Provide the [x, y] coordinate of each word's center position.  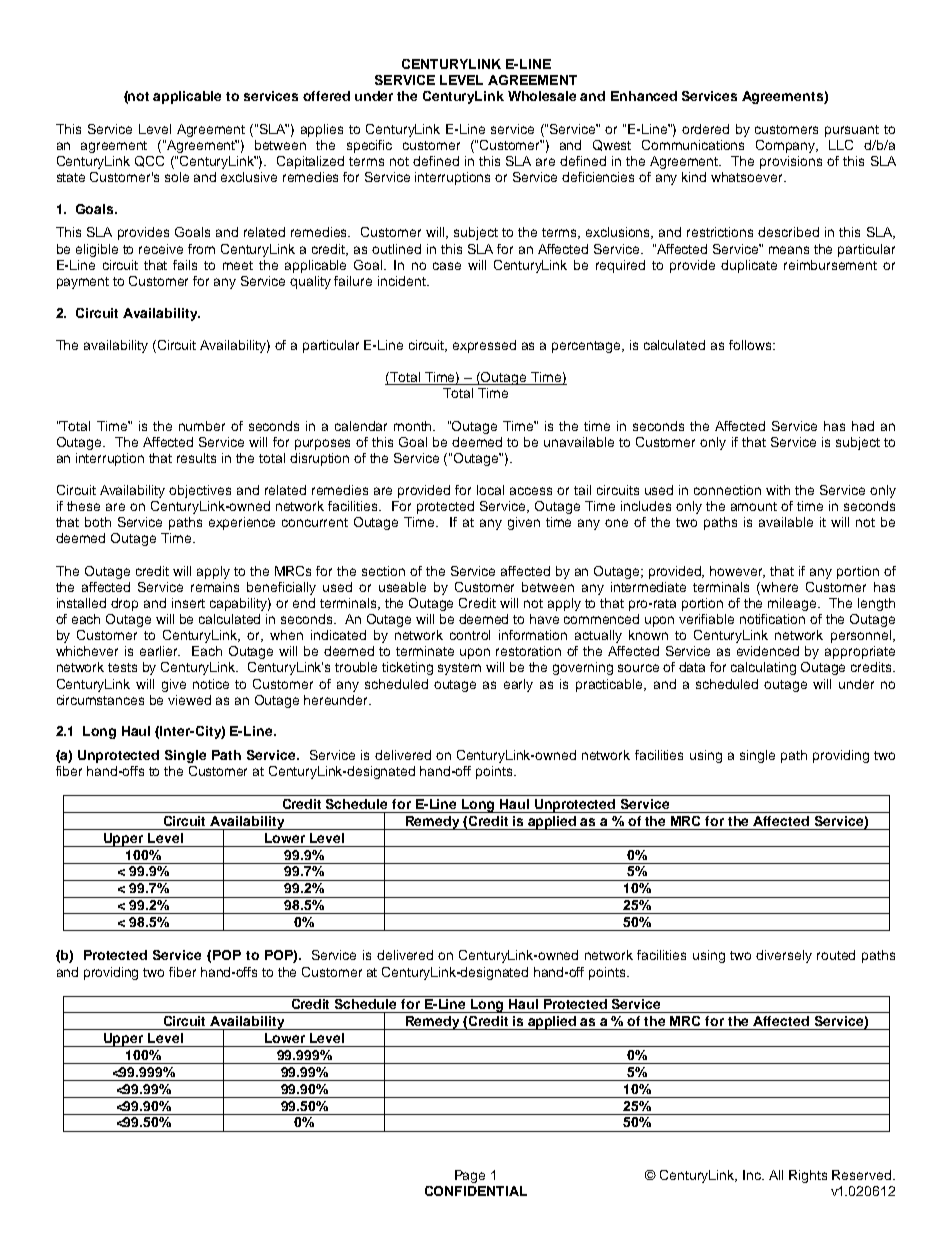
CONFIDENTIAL [476, 1191]
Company [787, 146]
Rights [808, 1176]
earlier [160, 651]
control [470, 635]
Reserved [863, 1175]
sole [177, 177]
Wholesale [542, 96]
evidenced [768, 651]
